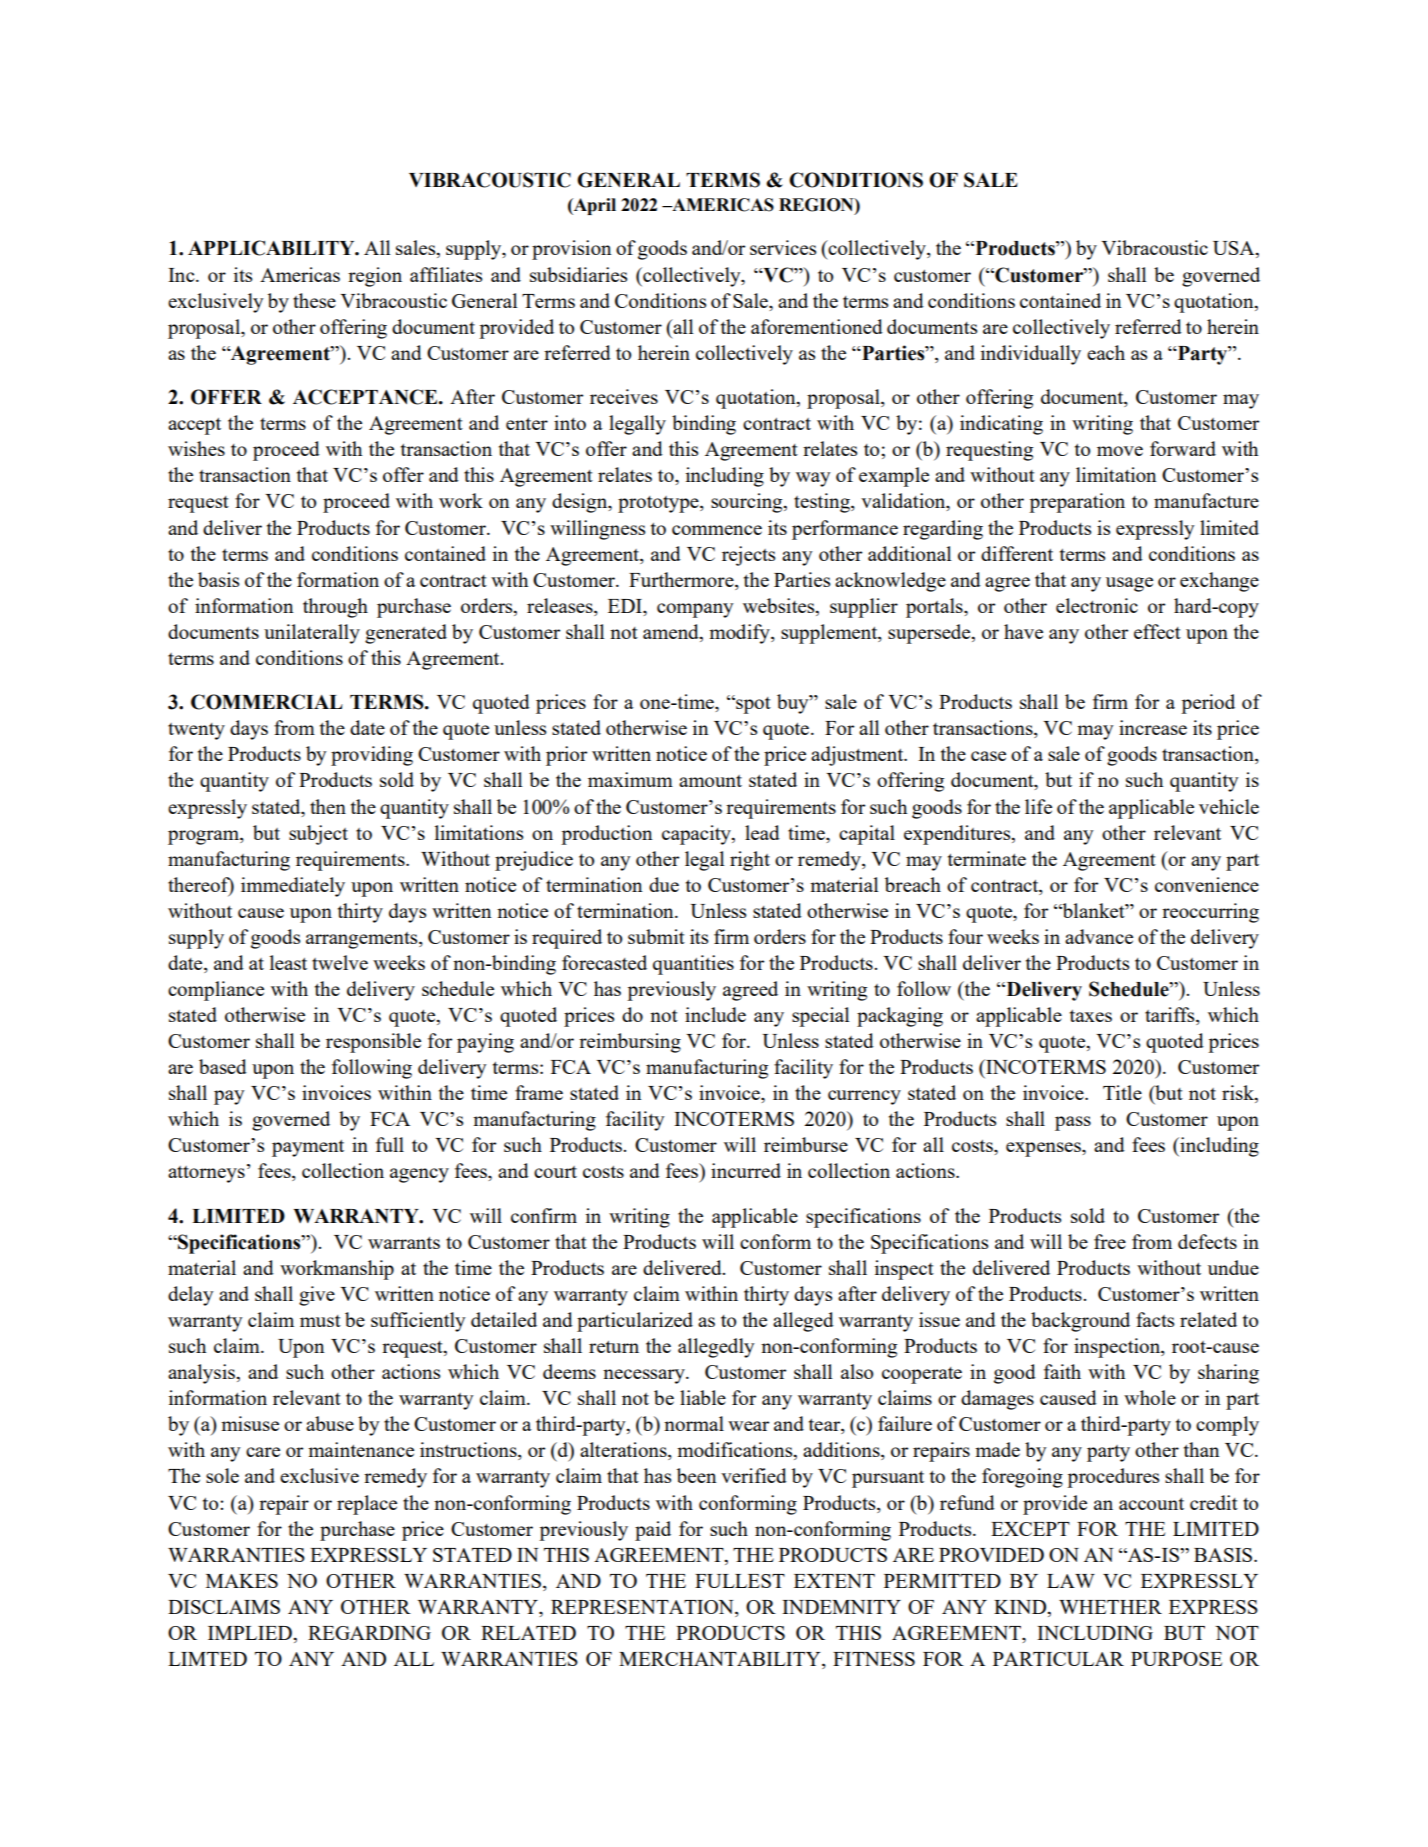  Describe the element at coordinates (314, 300) in the page. I see `these` at that location.
